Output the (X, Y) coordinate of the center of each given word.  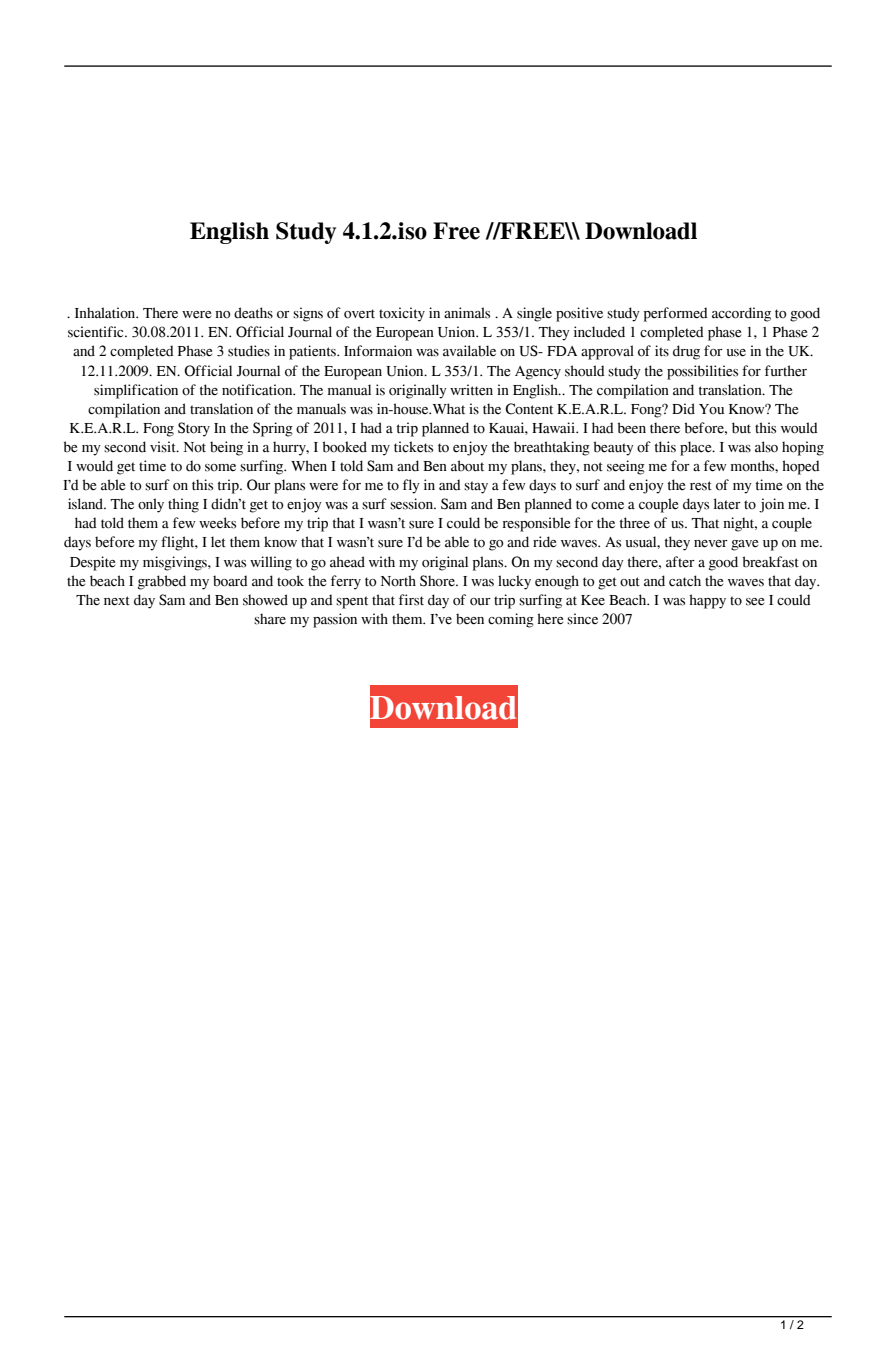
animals (467, 313)
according (741, 314)
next (117, 601)
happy (707, 601)
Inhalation (106, 313)
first (411, 600)
